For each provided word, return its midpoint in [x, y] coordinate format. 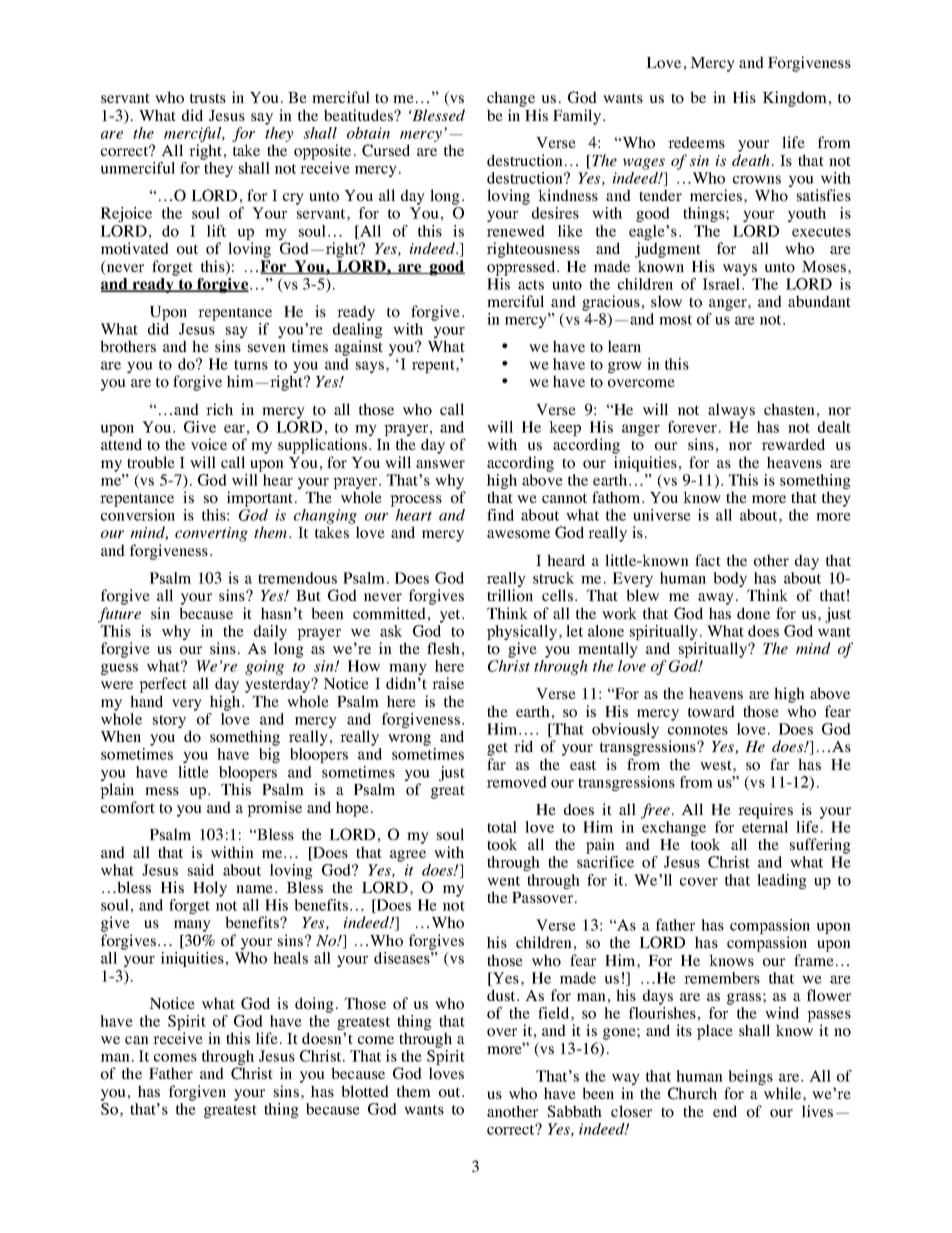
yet [451, 616]
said [201, 870]
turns [251, 365]
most [675, 320]
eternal [765, 827]
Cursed [386, 150]
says [370, 367]
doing [314, 1005]
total [502, 827]
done [753, 613]
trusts [208, 98]
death [751, 160]
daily [270, 634]
